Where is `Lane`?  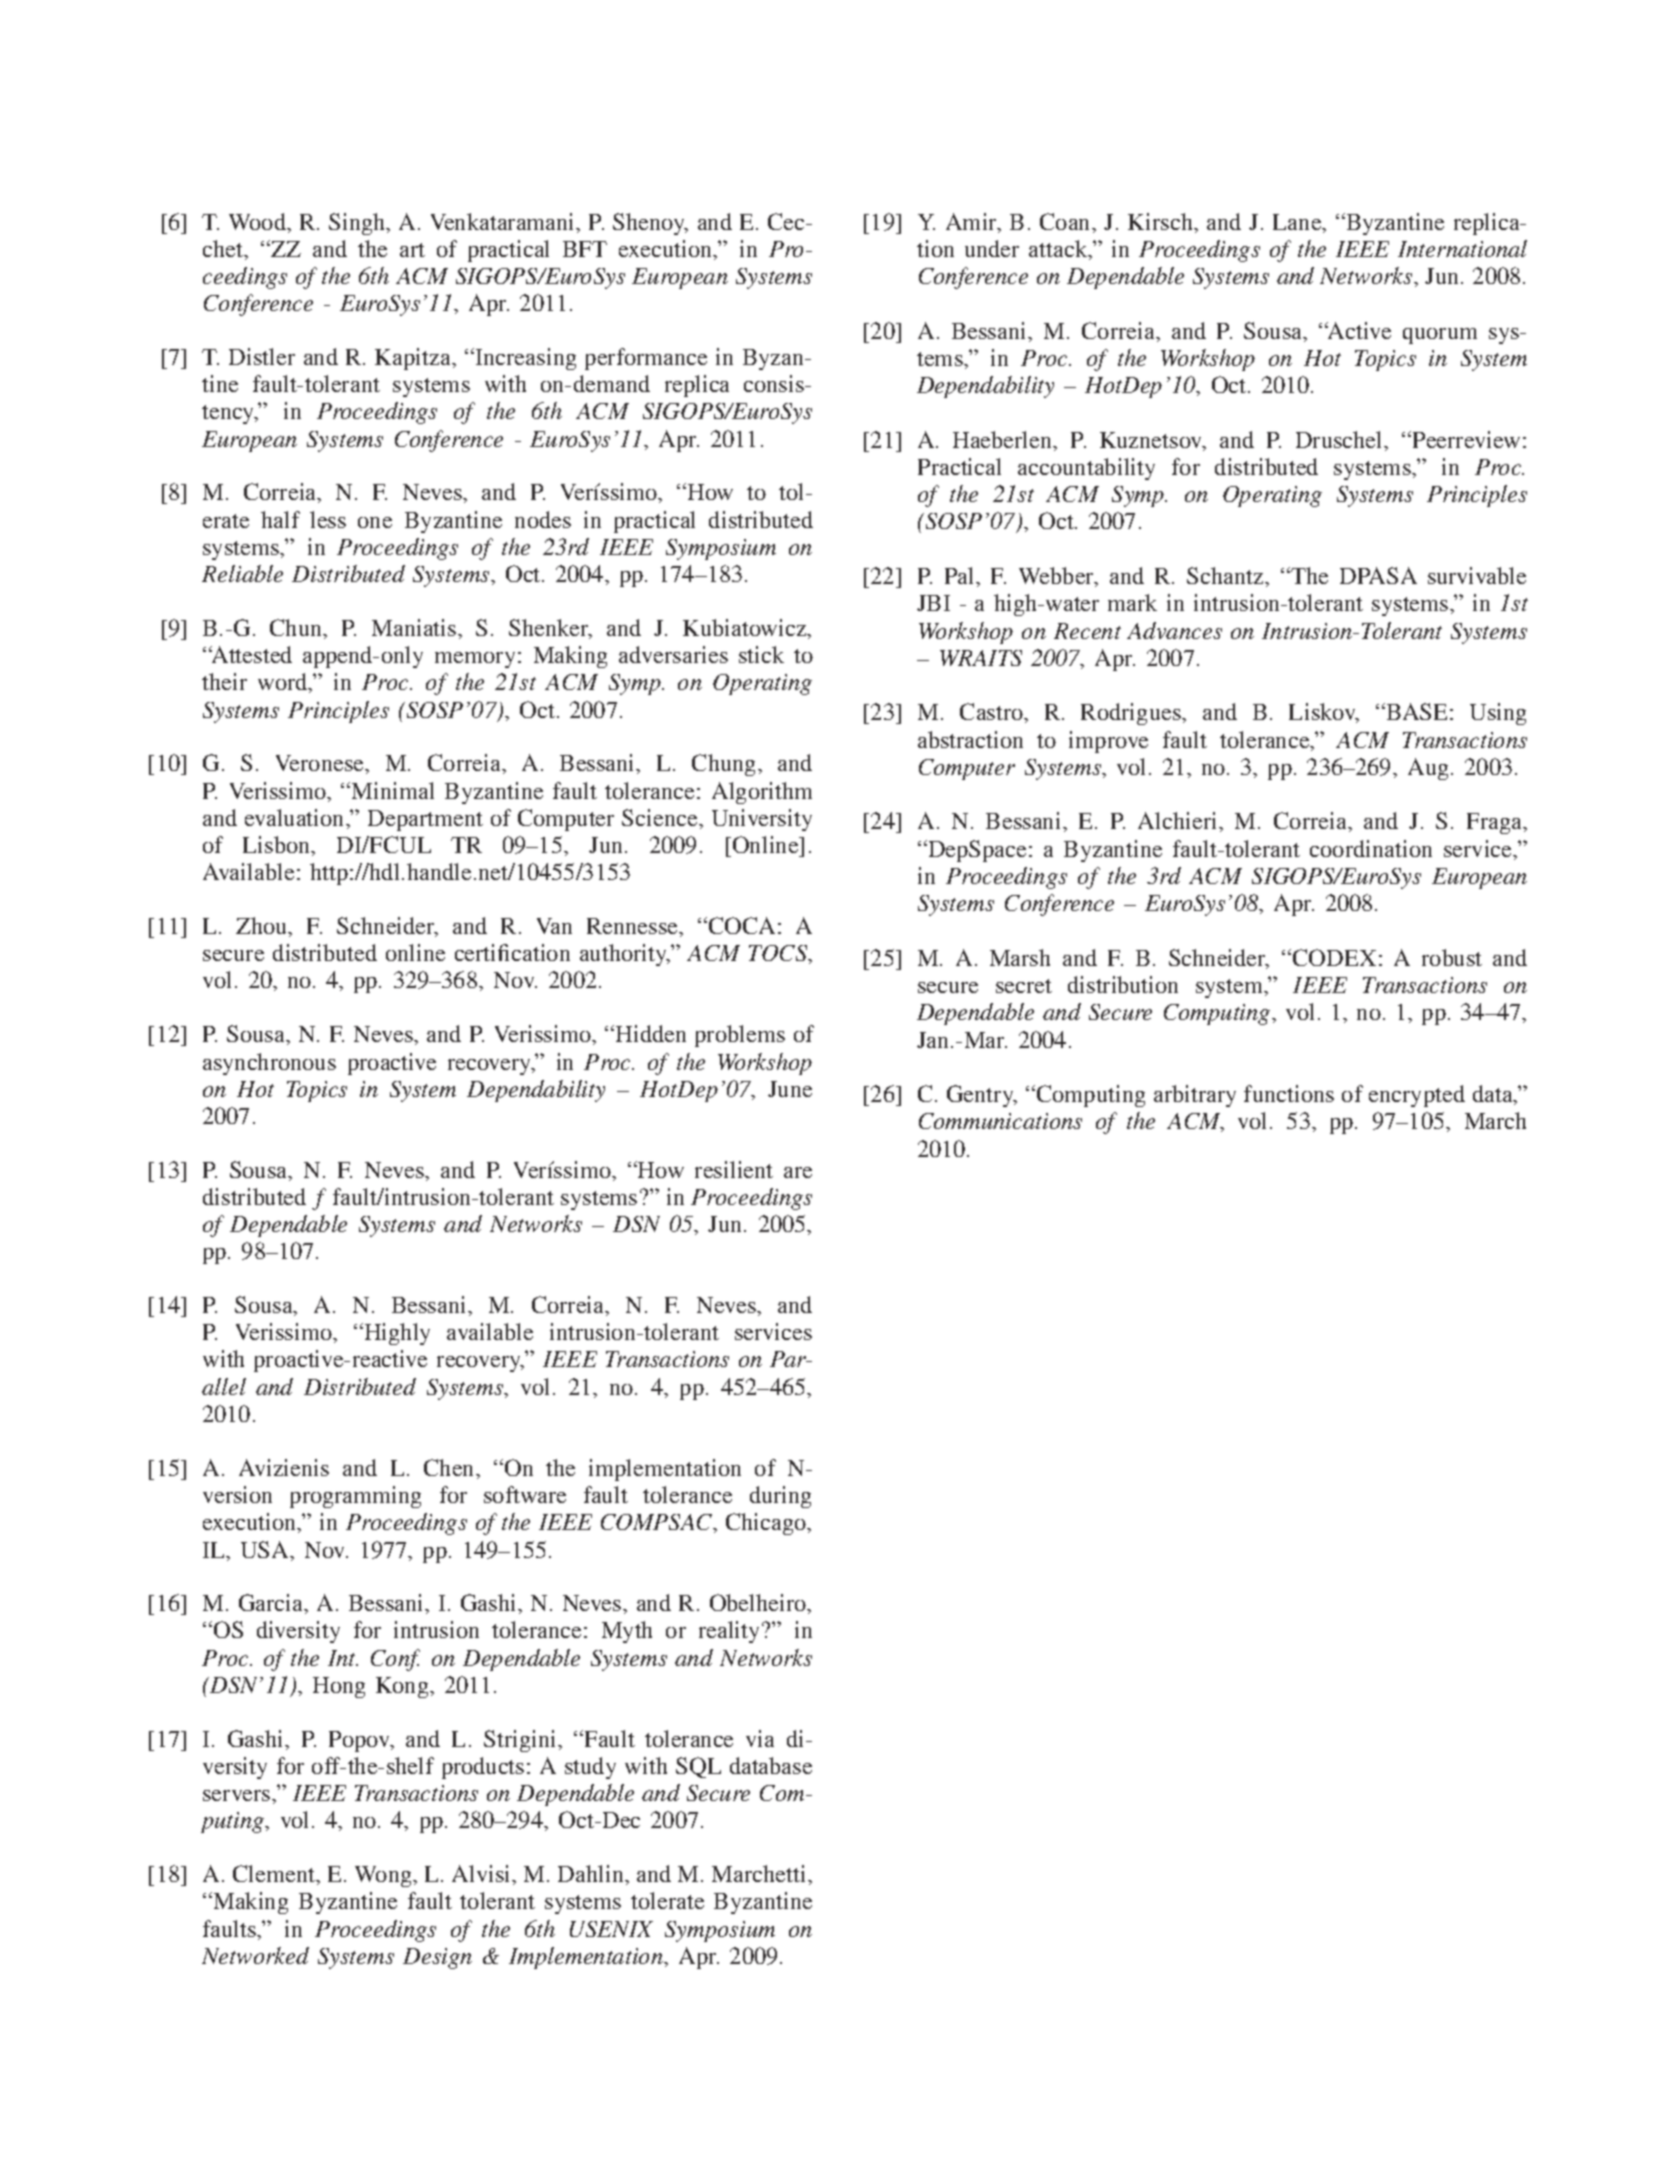
Lane is located at coordinates (1298, 223).
